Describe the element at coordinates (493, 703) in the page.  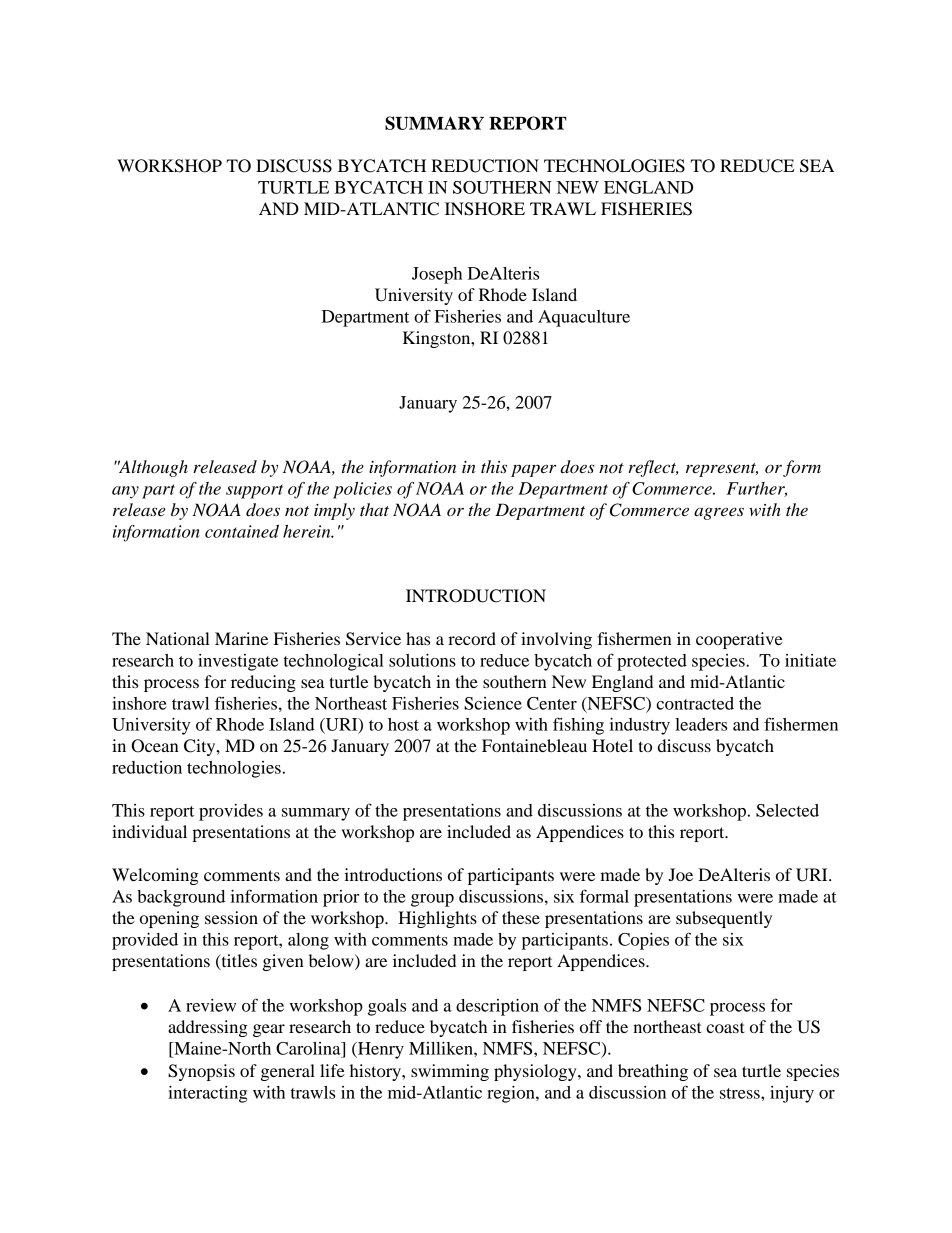
I see `Science` at that location.
